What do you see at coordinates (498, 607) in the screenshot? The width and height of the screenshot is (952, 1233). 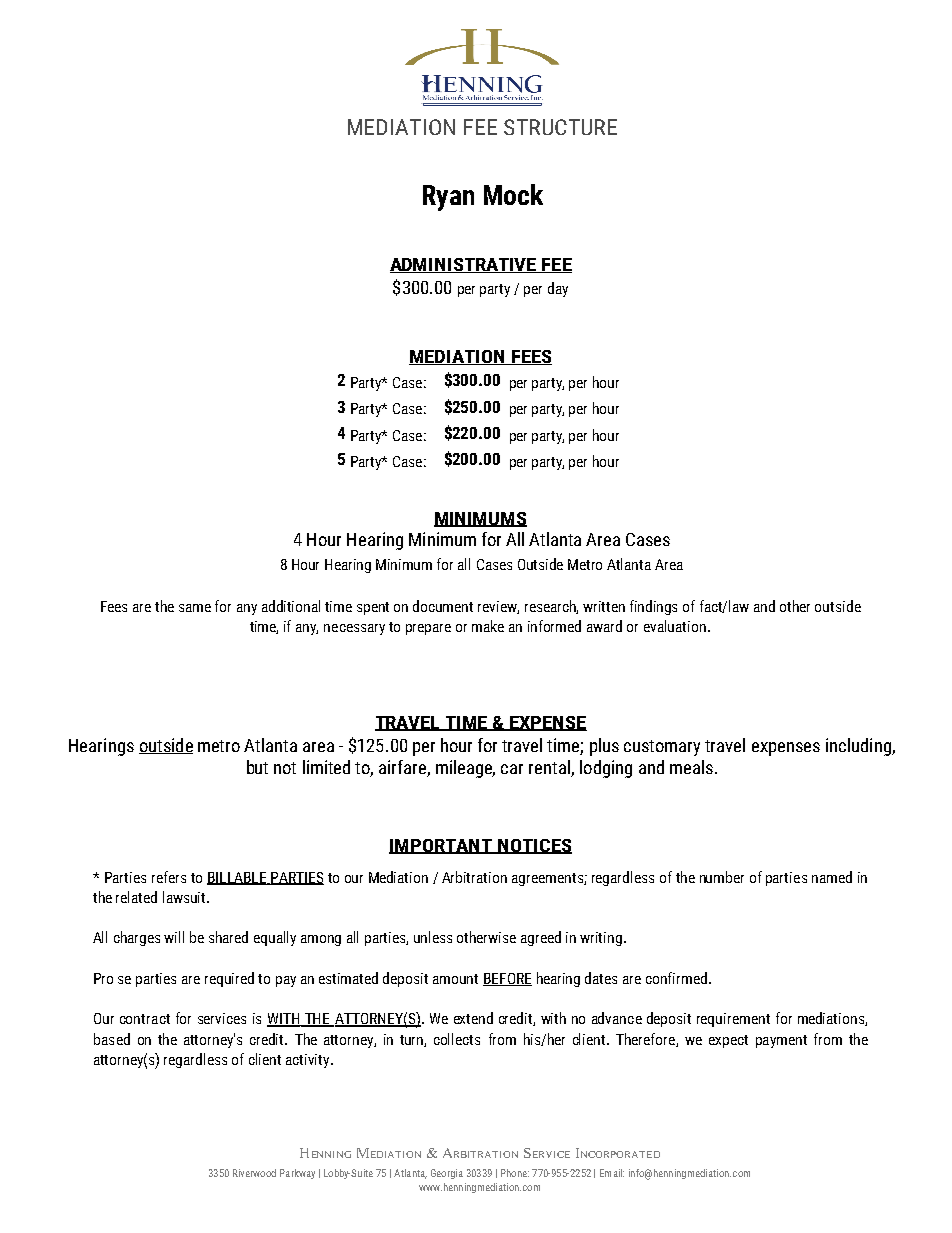 I see `review` at bounding box center [498, 607].
